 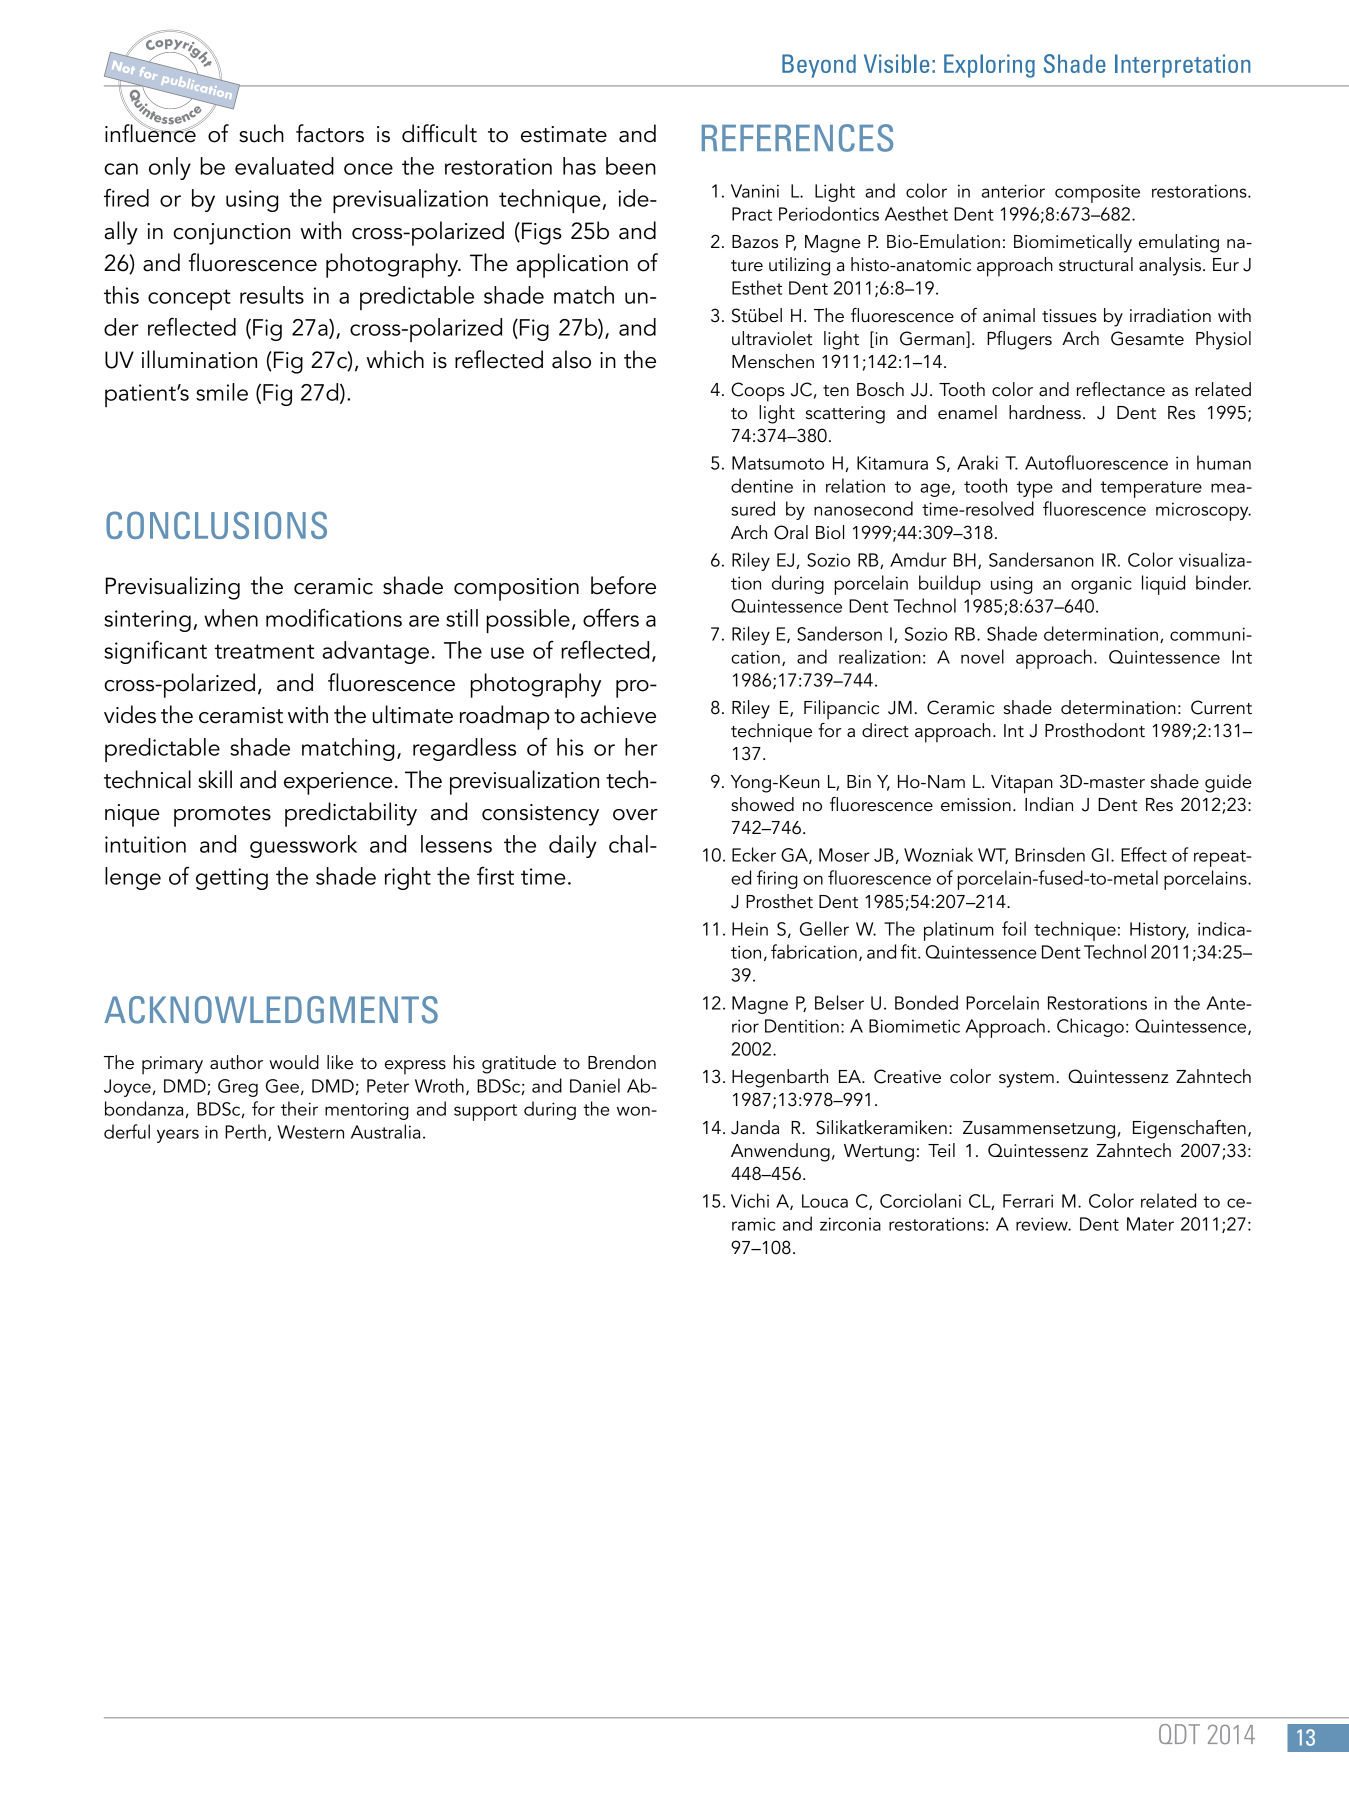 I want to click on treatment, so click(x=264, y=651).
